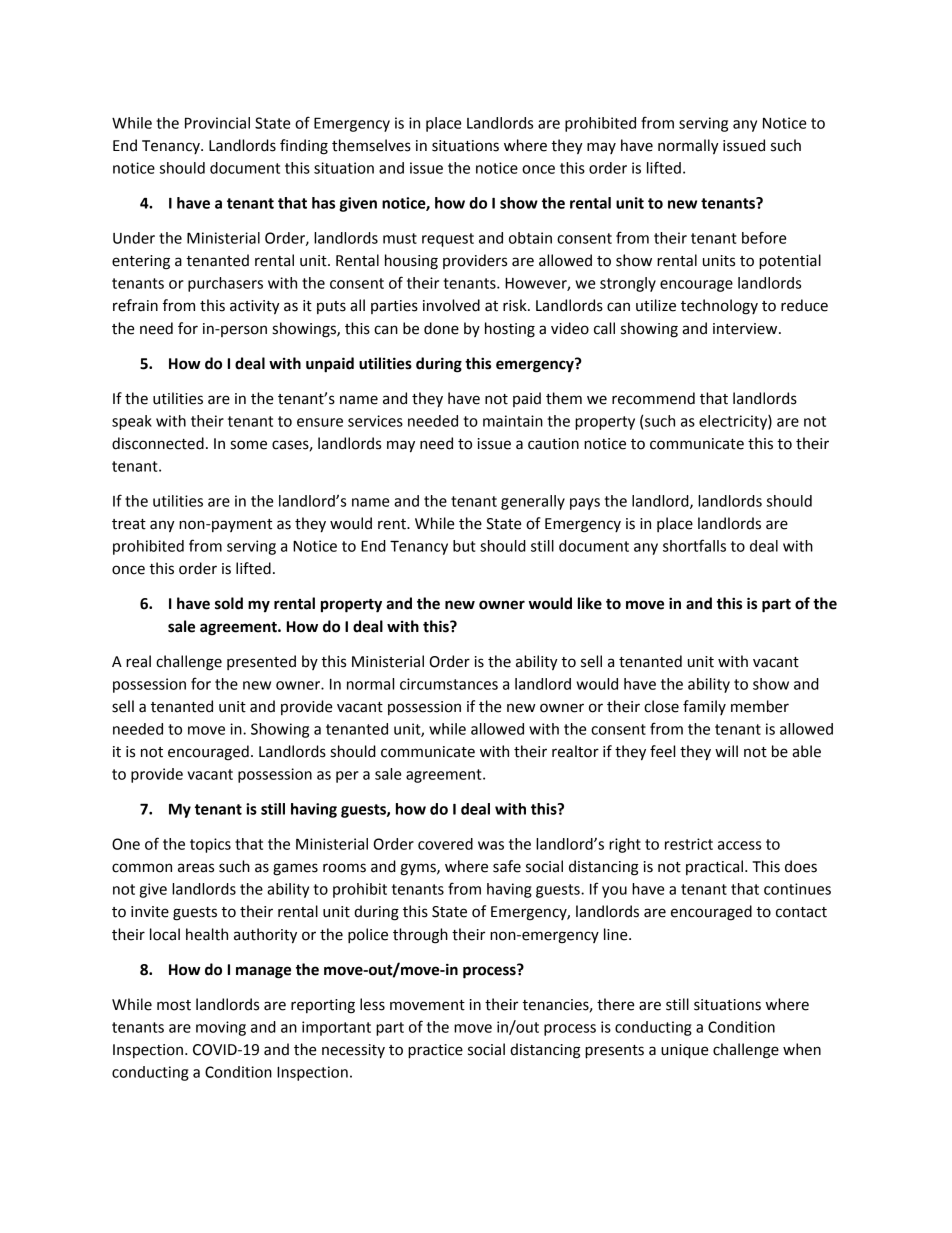  What do you see at coordinates (441, 328) in the screenshot?
I see `done` at bounding box center [441, 328].
